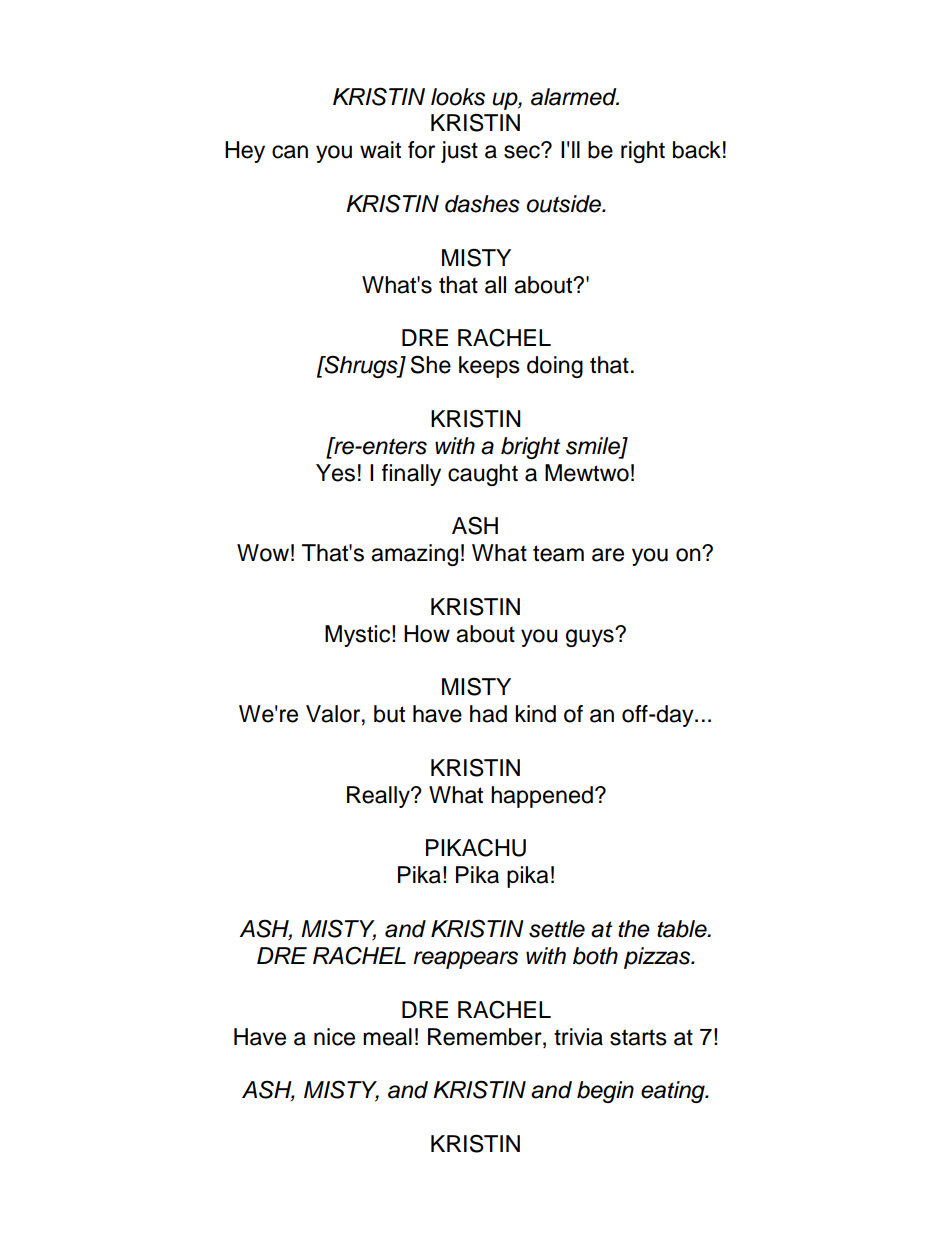 The image size is (952, 1233). What do you see at coordinates (459, 152) in the document?
I see `just` at bounding box center [459, 152].
